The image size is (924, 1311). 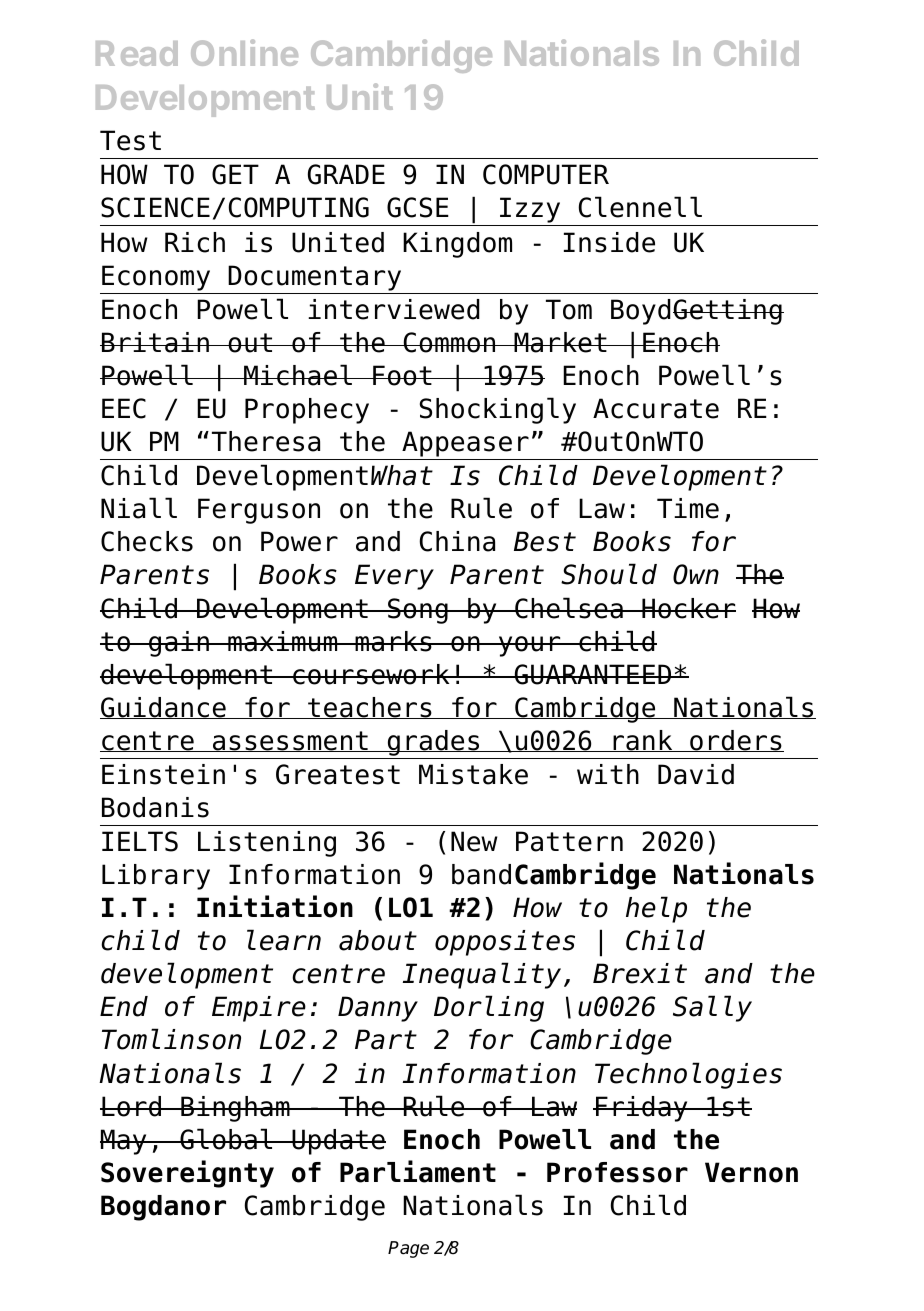 I want to click on Sovereignty, so click(x=187, y=1174).
